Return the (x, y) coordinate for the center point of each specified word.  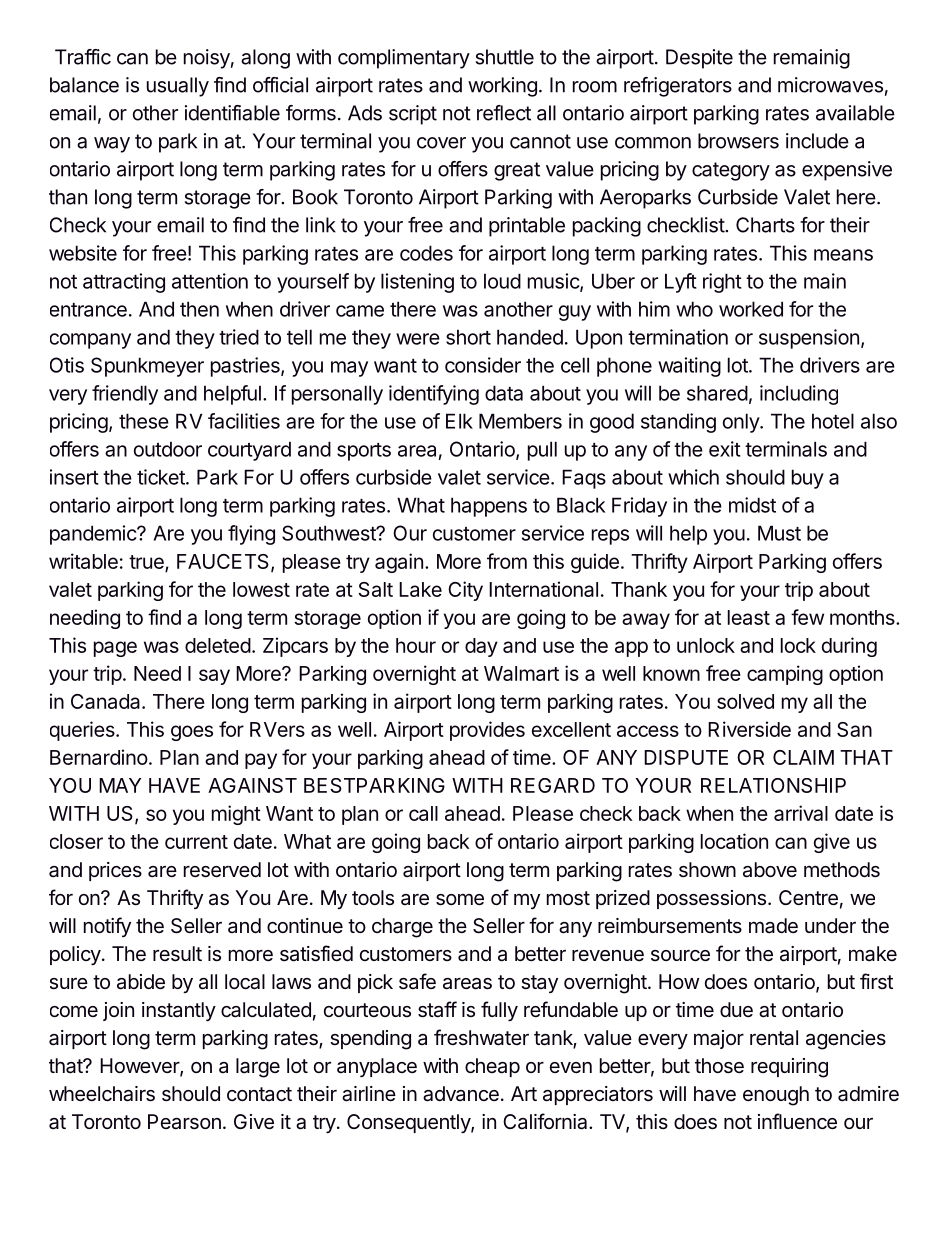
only (742, 423)
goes (192, 733)
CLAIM (803, 757)
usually (178, 87)
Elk (459, 421)
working (502, 87)
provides (487, 731)
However (140, 1067)
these (144, 421)
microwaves (830, 85)
